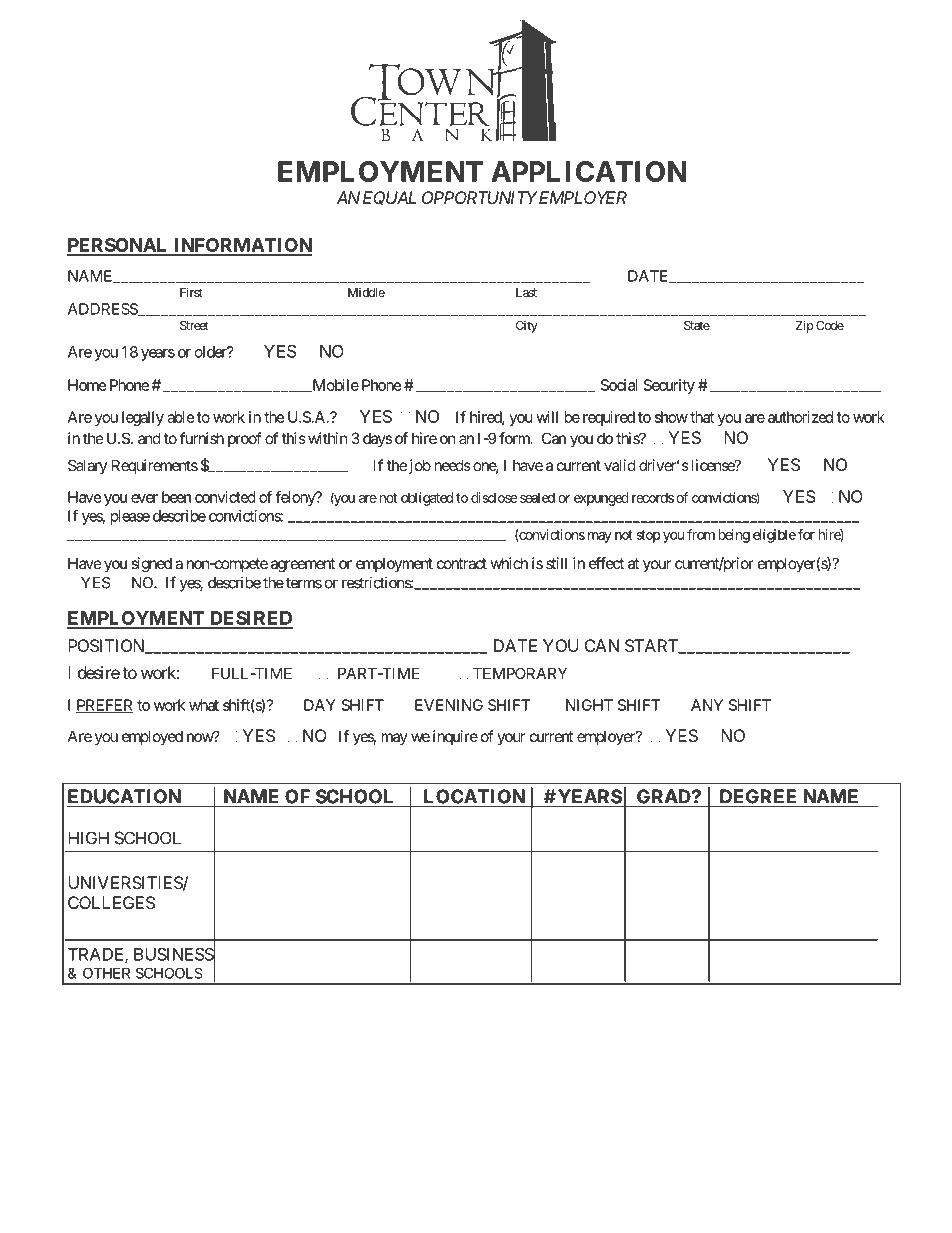 The width and height of the screenshot is (952, 1233). What do you see at coordinates (480, 197) in the screenshot?
I see `OPPORTUNITY` at bounding box center [480, 197].
